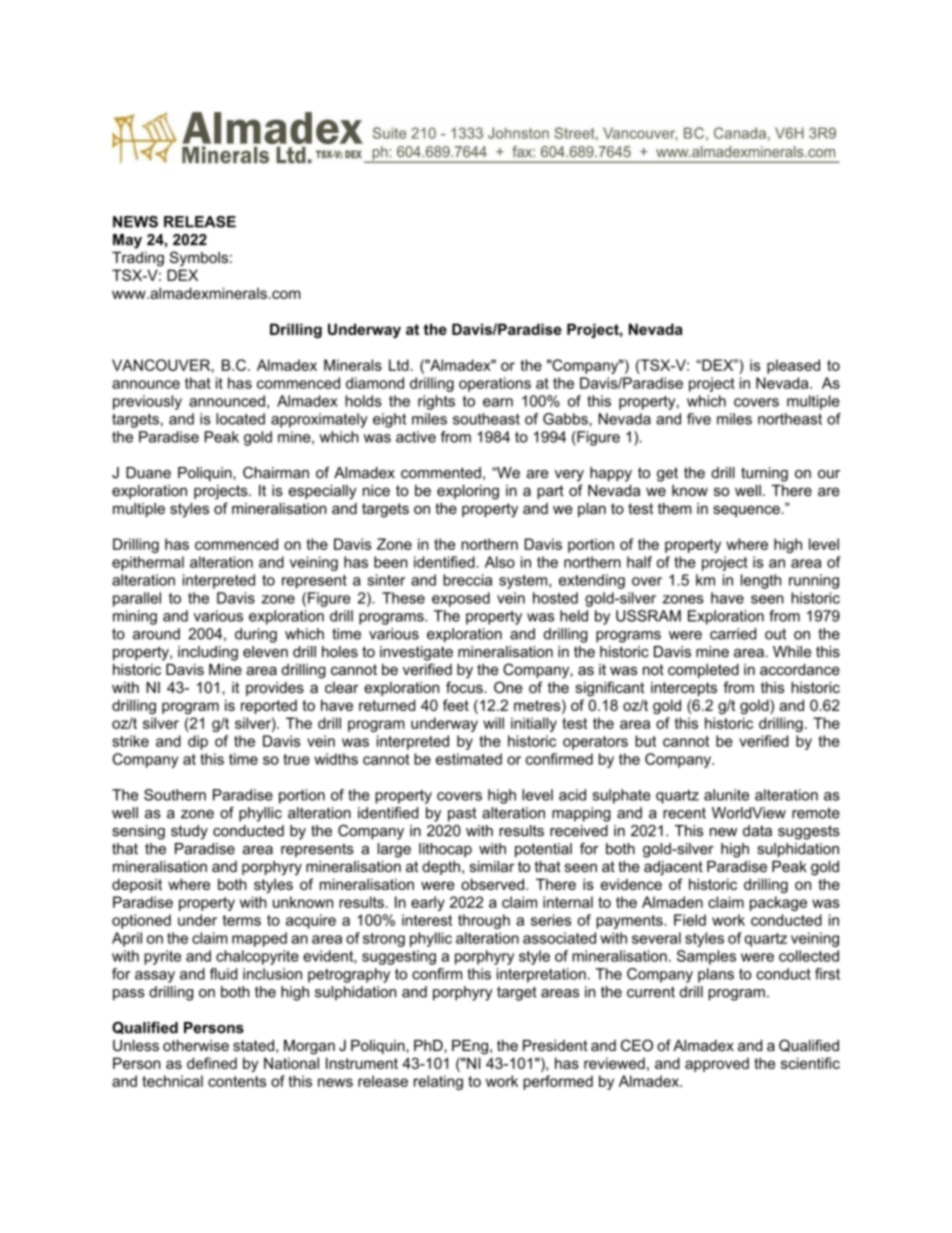 The height and width of the image is (1233, 952). What do you see at coordinates (138, 259) in the image?
I see `Trading` at bounding box center [138, 259].
